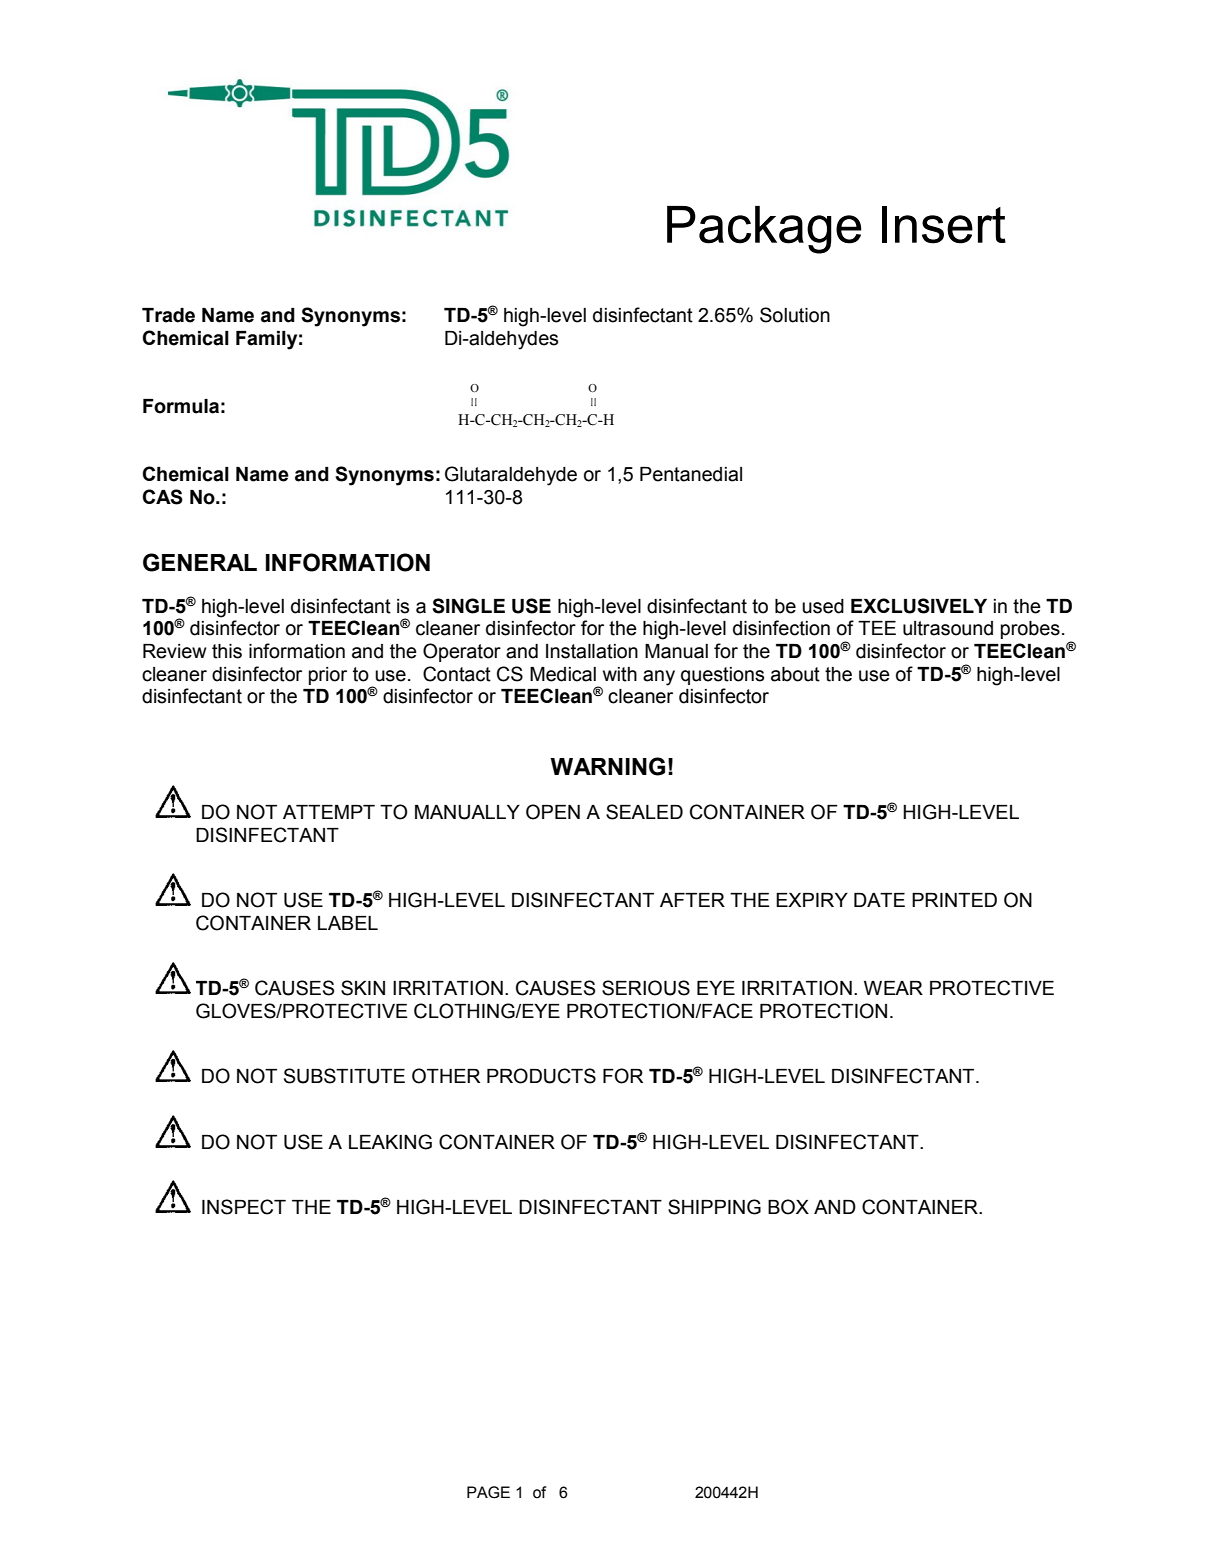 This screenshot has height=1564, width=1208. Describe the element at coordinates (764, 230) in the screenshot. I see `Package` at that location.
